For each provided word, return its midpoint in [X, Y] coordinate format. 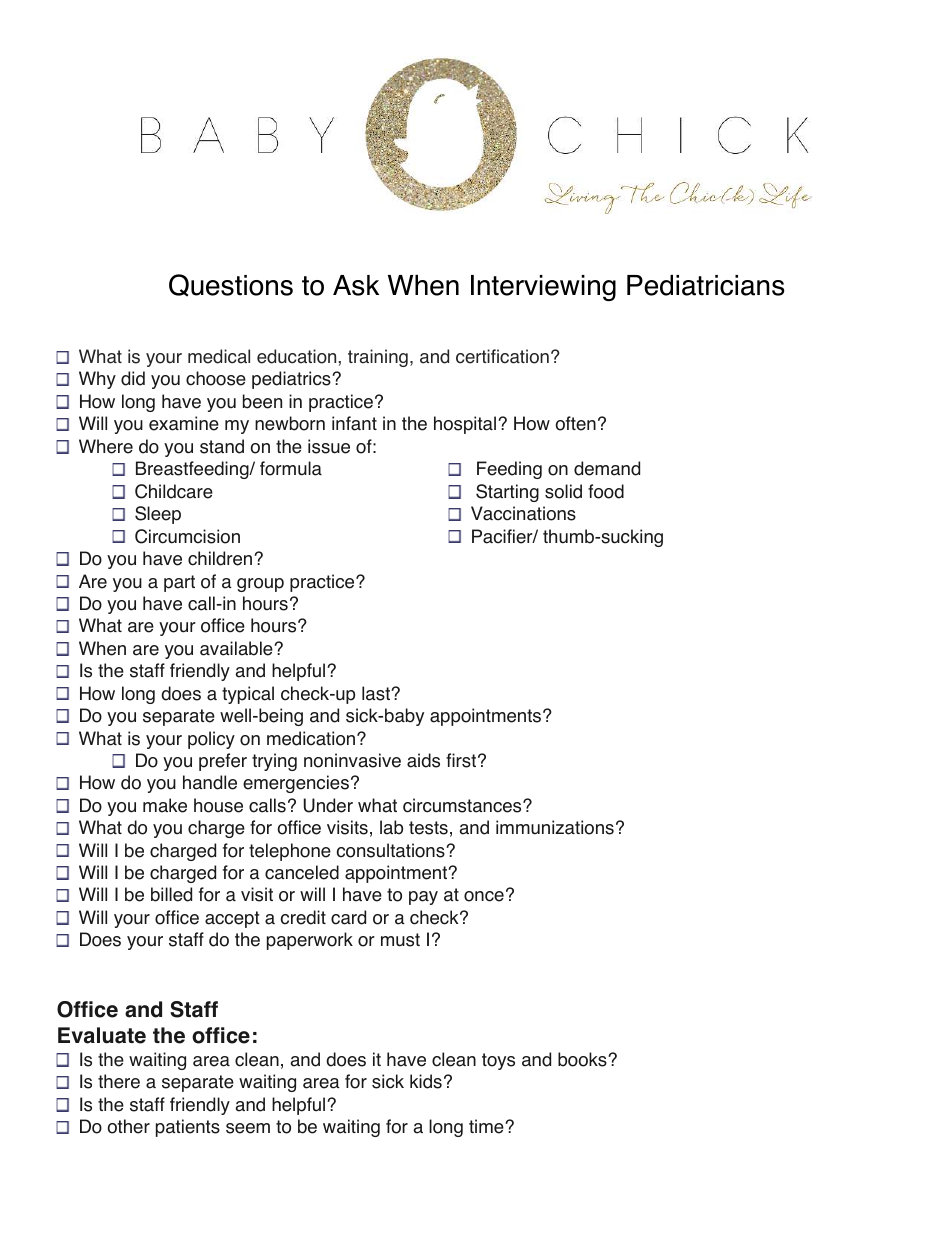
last [377, 693]
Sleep [158, 515]
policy [211, 740]
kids [426, 1081]
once [484, 896]
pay [423, 898]
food [606, 491]
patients [188, 1128]
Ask [356, 285]
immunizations [555, 827]
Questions [231, 285]
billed [171, 894]
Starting [507, 493]
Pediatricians [706, 285]
